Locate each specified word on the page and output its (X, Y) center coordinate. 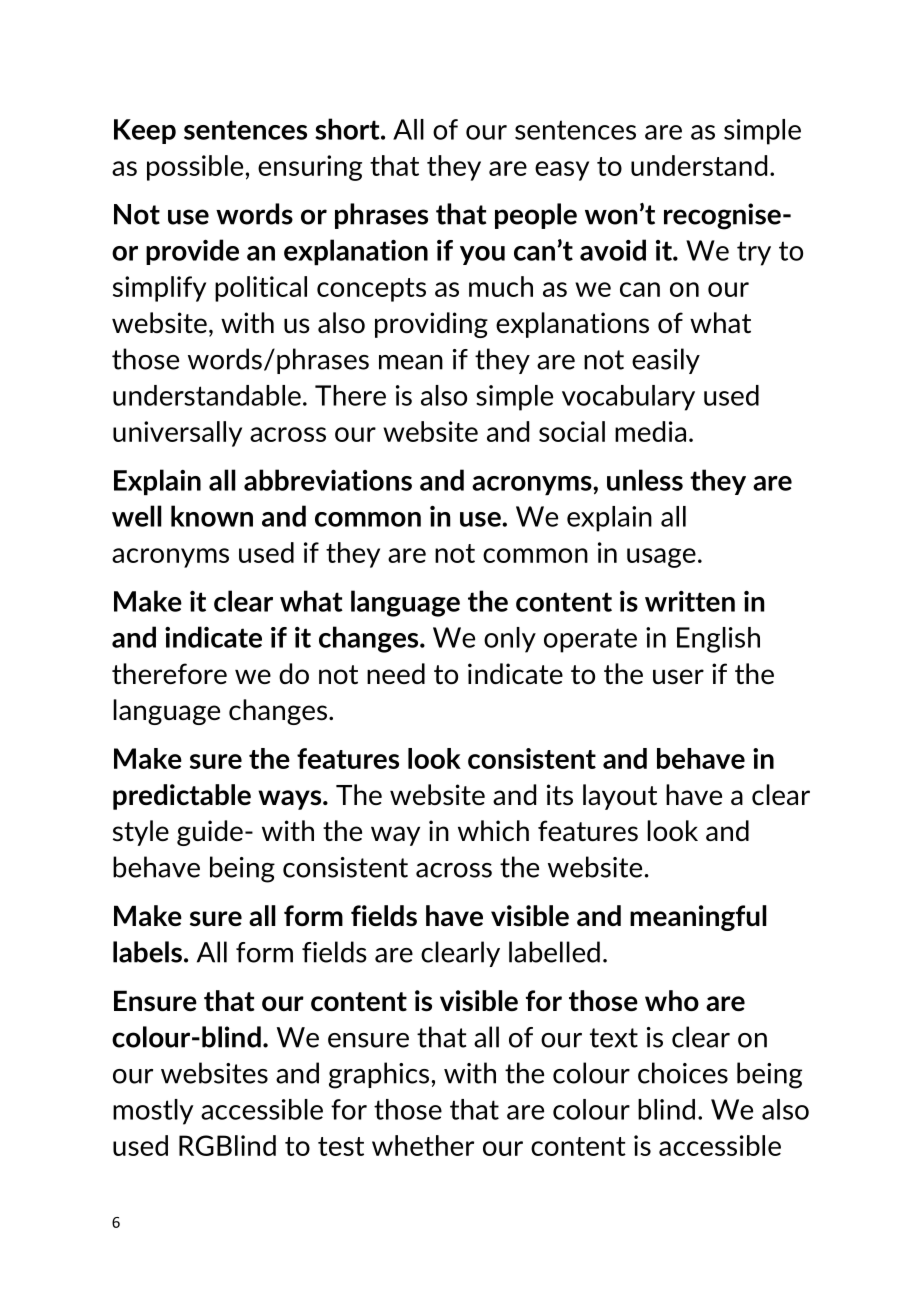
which (493, 830)
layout (620, 797)
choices (683, 1073)
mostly (153, 1112)
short (348, 129)
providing (431, 325)
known (212, 516)
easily (666, 361)
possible (195, 168)
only (510, 640)
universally (177, 434)
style (141, 833)
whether (423, 1145)
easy (562, 171)
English (718, 640)
